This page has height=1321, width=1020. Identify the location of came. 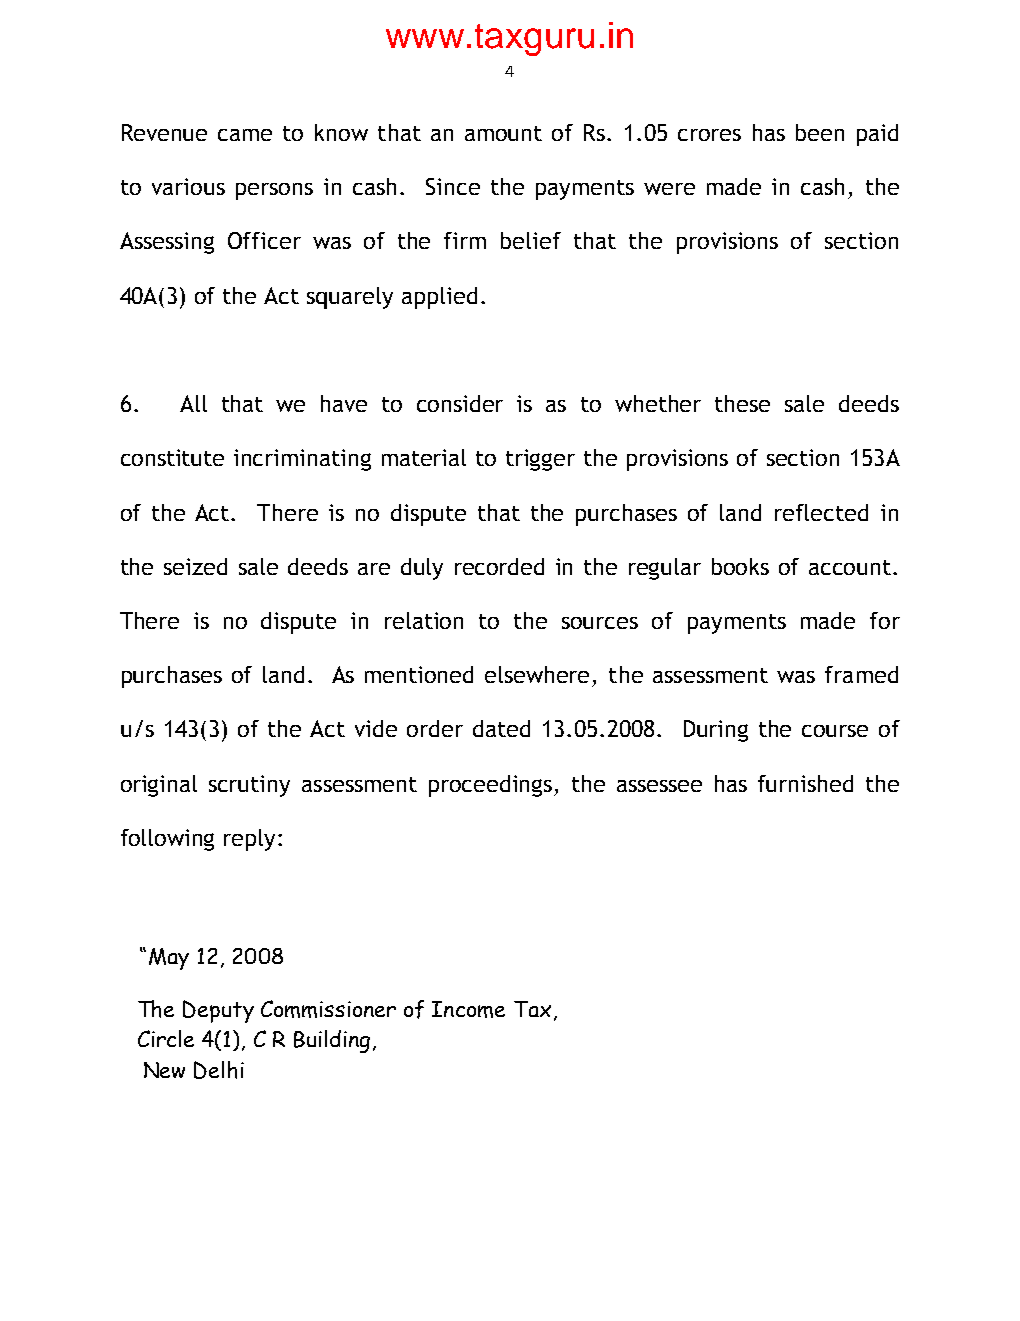
(245, 135).
